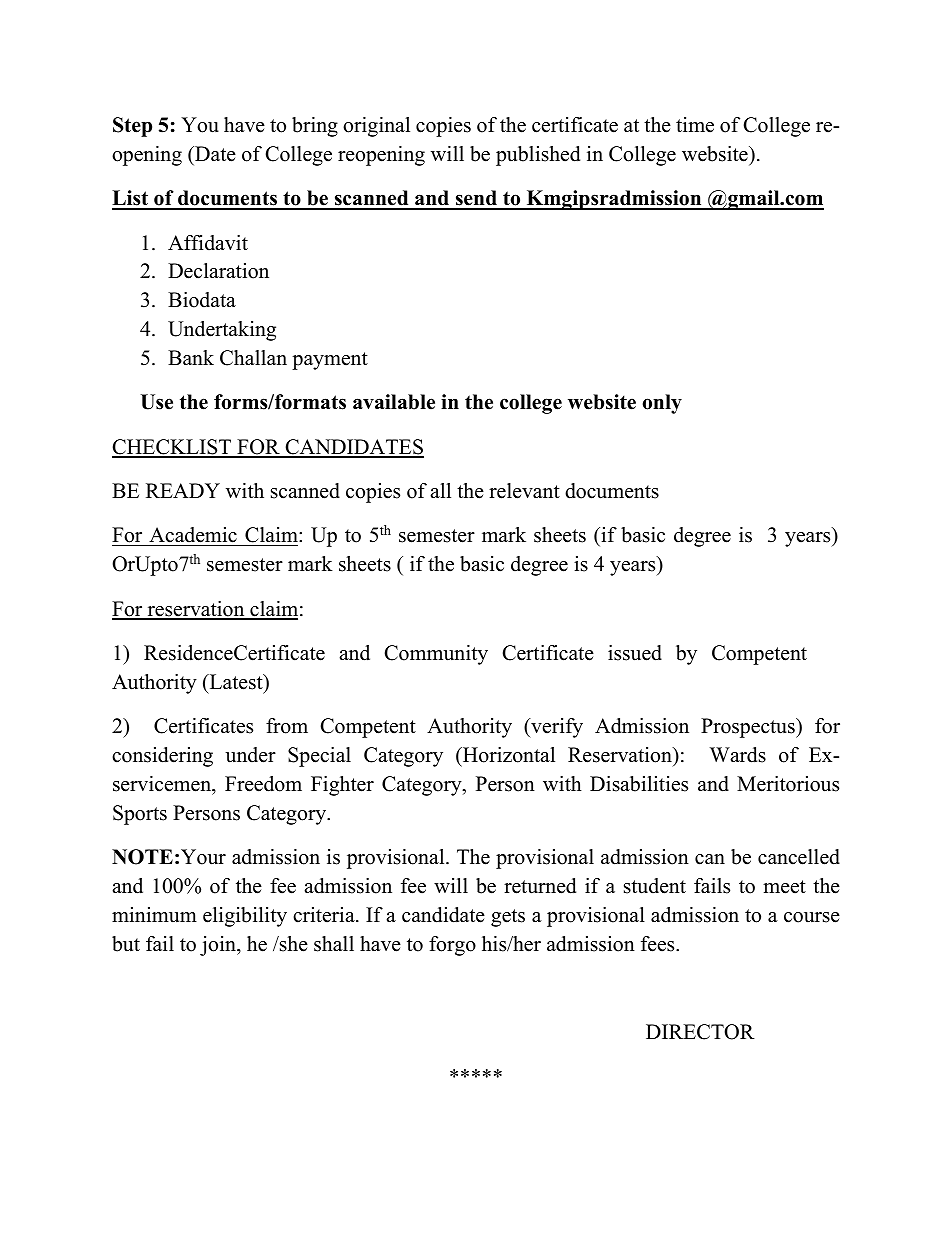  Describe the element at coordinates (436, 655) in the document. I see `Community` at that location.
